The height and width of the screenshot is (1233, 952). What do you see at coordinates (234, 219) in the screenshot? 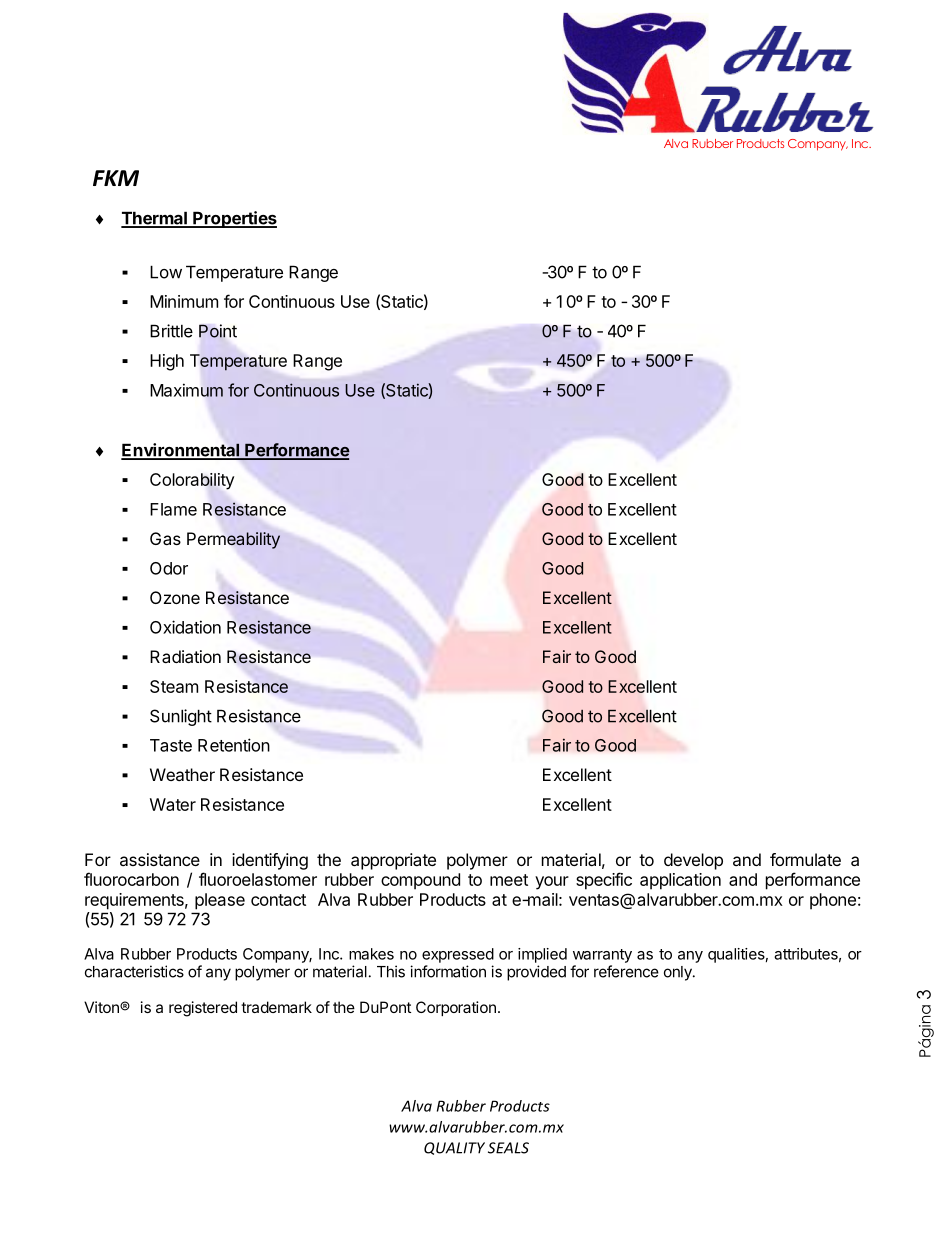
I see `Properties` at bounding box center [234, 219].
